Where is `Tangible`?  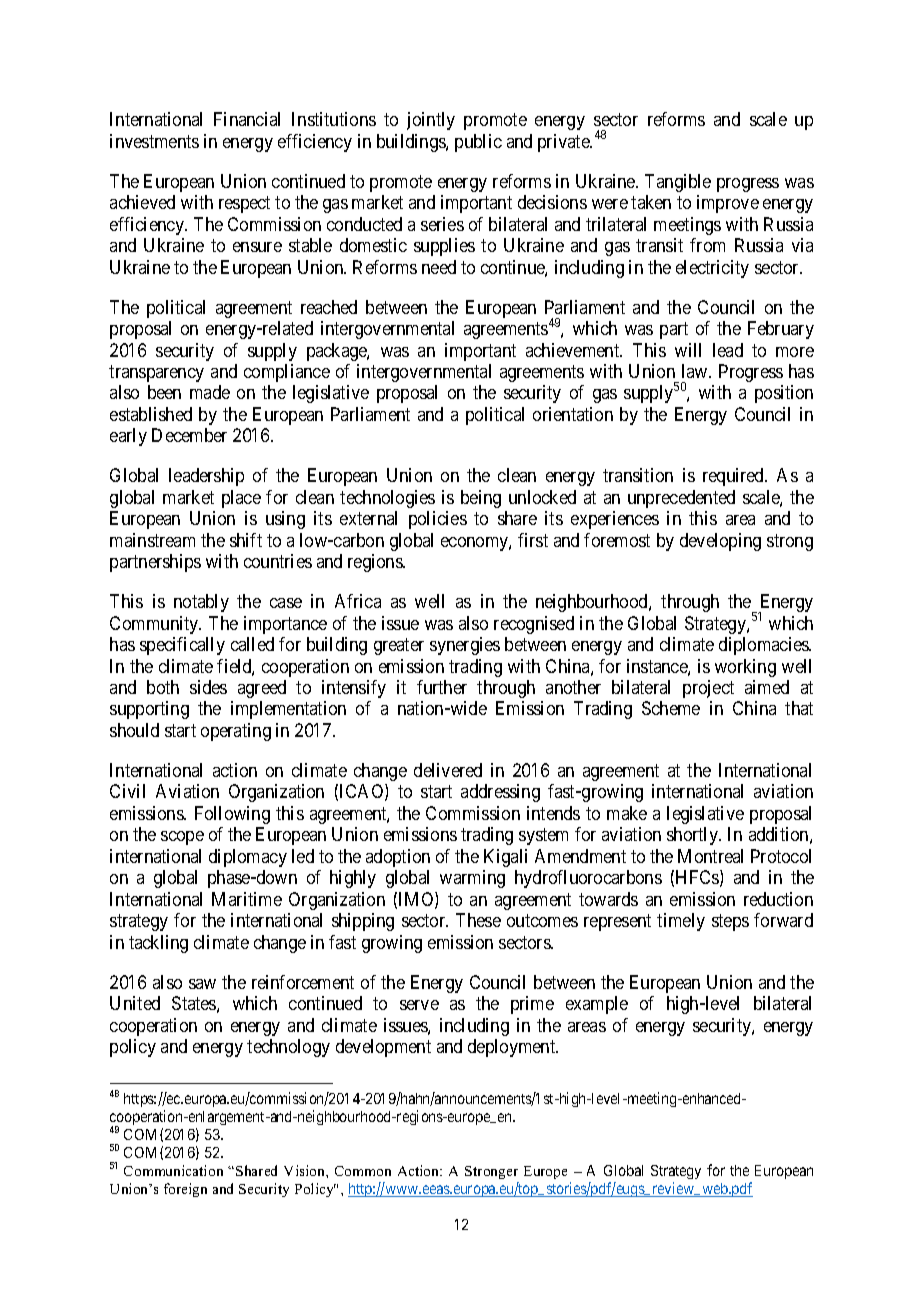 Tangible is located at coordinates (678, 183).
